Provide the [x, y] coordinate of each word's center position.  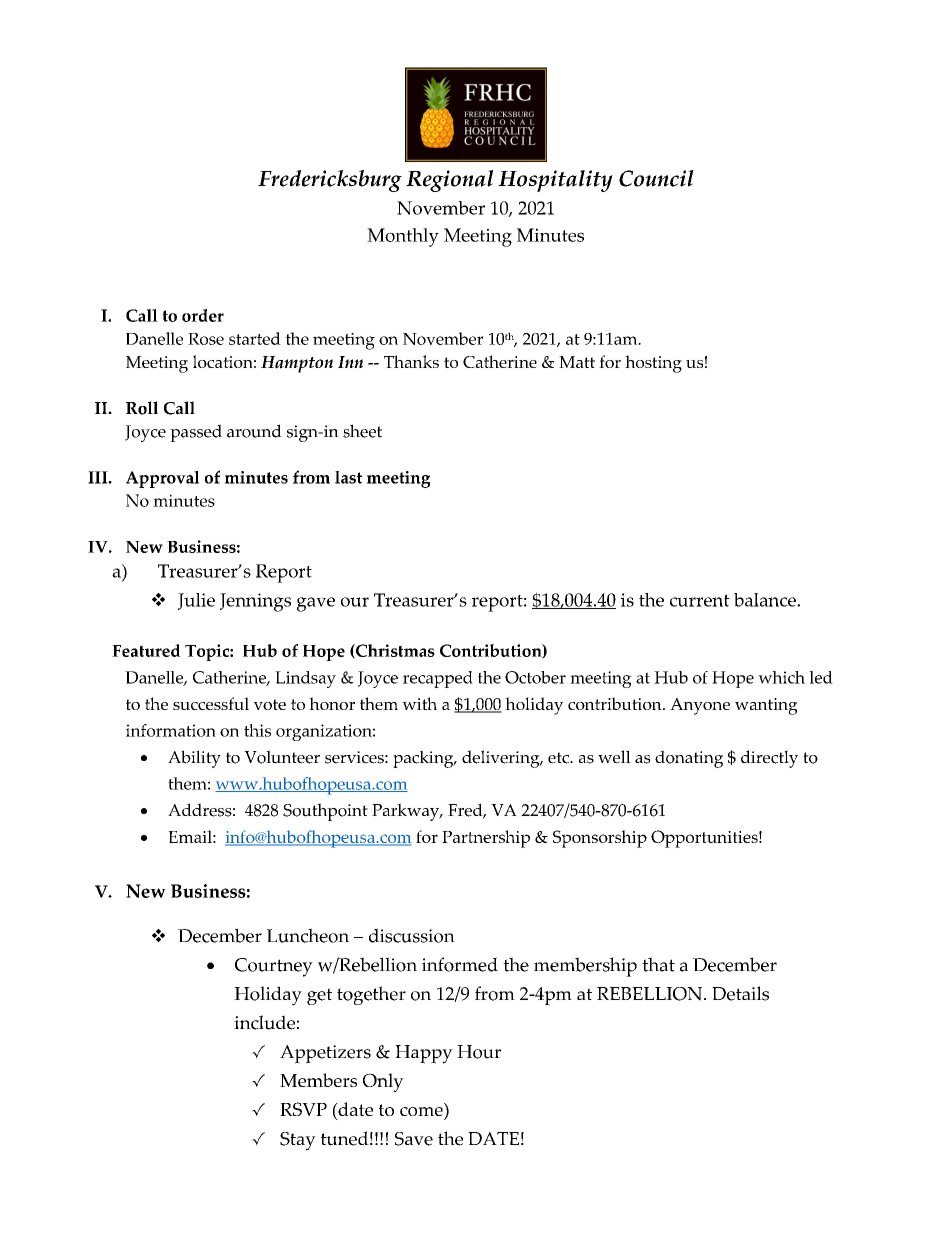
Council [656, 178]
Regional [449, 181]
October [535, 677]
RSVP [303, 1109]
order [203, 315]
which [781, 677]
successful [211, 703]
